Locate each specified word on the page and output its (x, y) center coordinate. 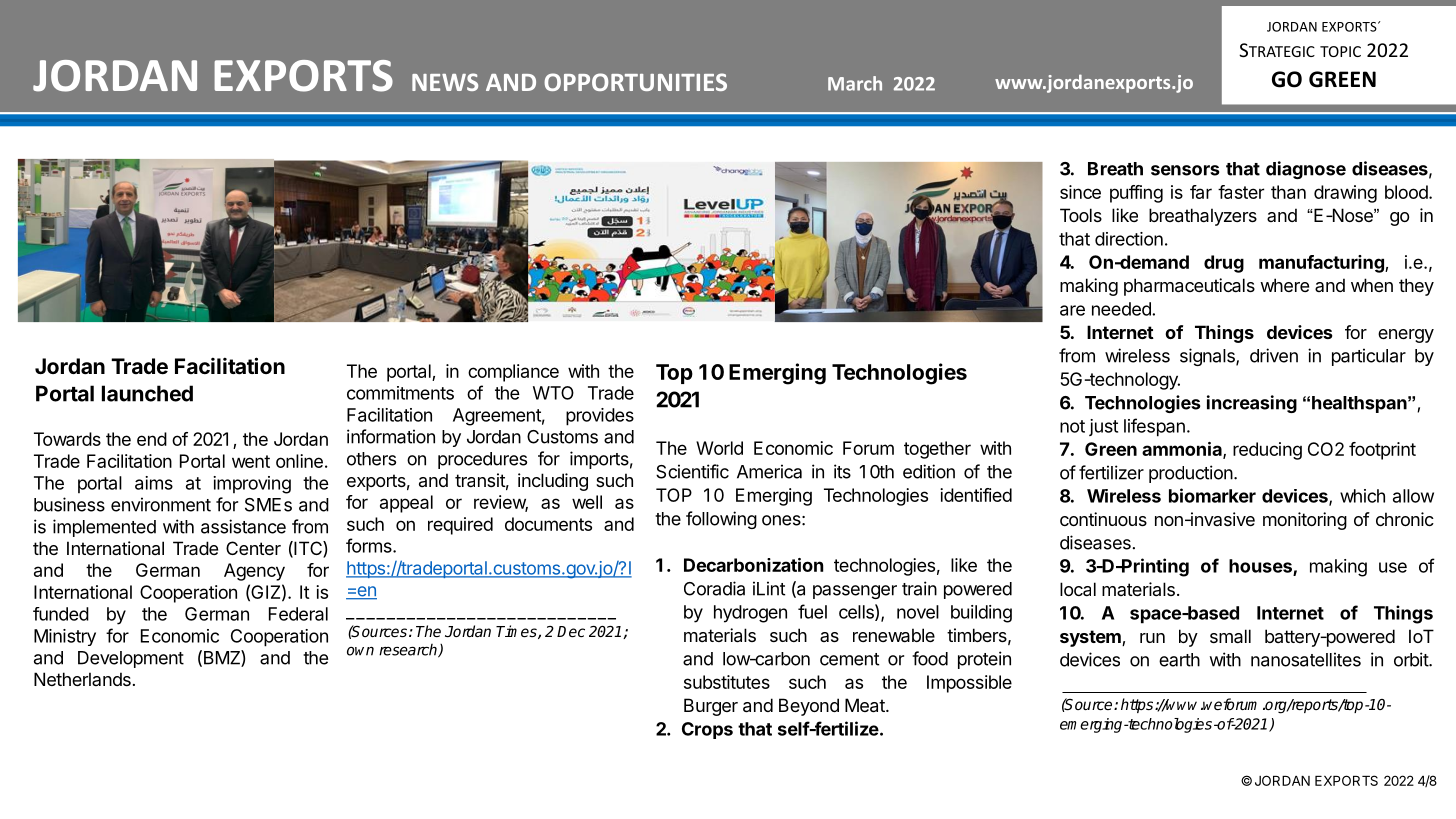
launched (147, 393)
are (1072, 310)
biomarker (1212, 495)
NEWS (445, 82)
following (721, 520)
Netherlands (82, 679)
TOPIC (1340, 51)
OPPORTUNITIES (635, 82)
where (1284, 285)
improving (252, 485)
